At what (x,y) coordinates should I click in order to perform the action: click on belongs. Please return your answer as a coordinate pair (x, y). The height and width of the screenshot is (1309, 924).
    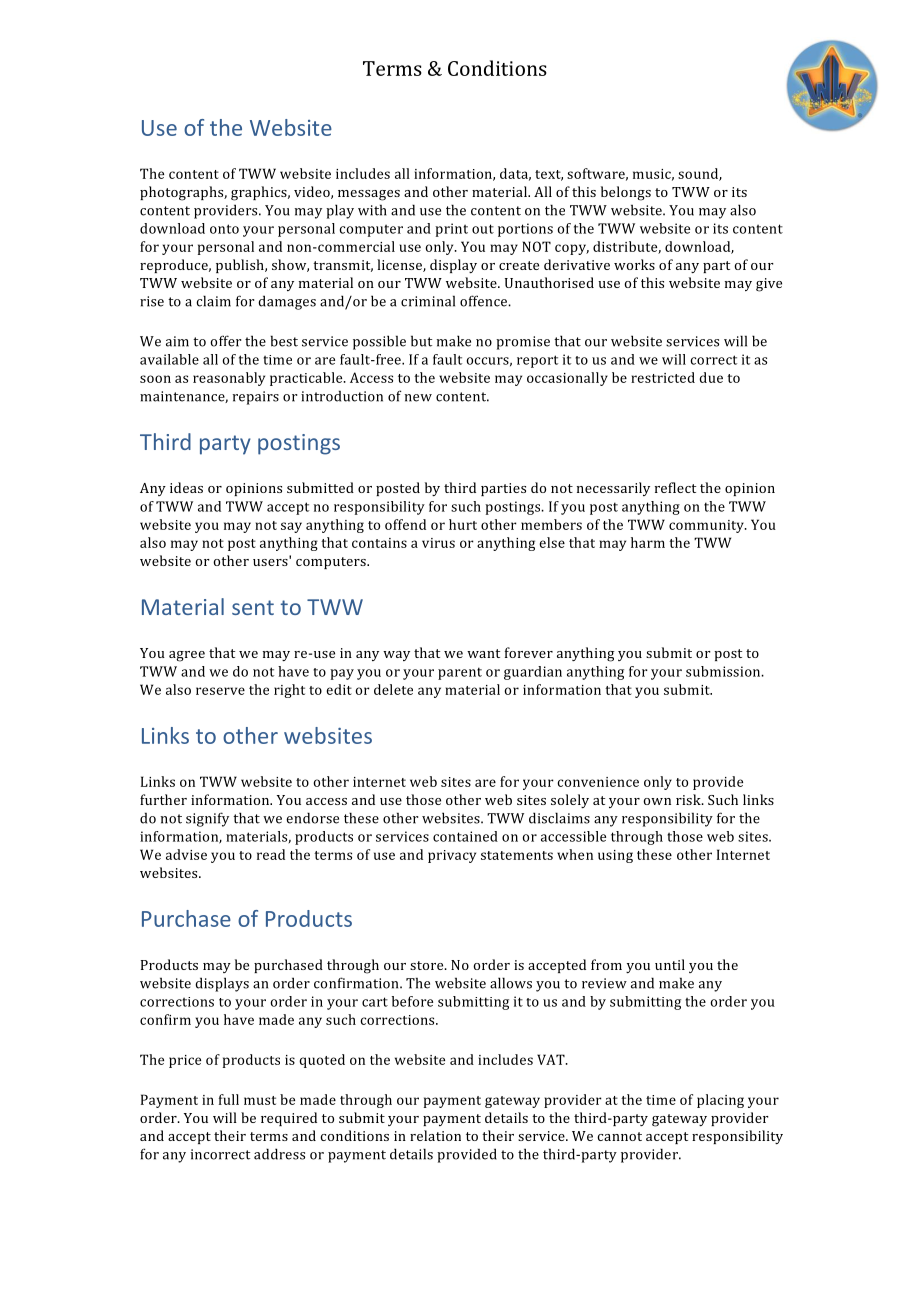
    Looking at the image, I should click on (626, 193).
